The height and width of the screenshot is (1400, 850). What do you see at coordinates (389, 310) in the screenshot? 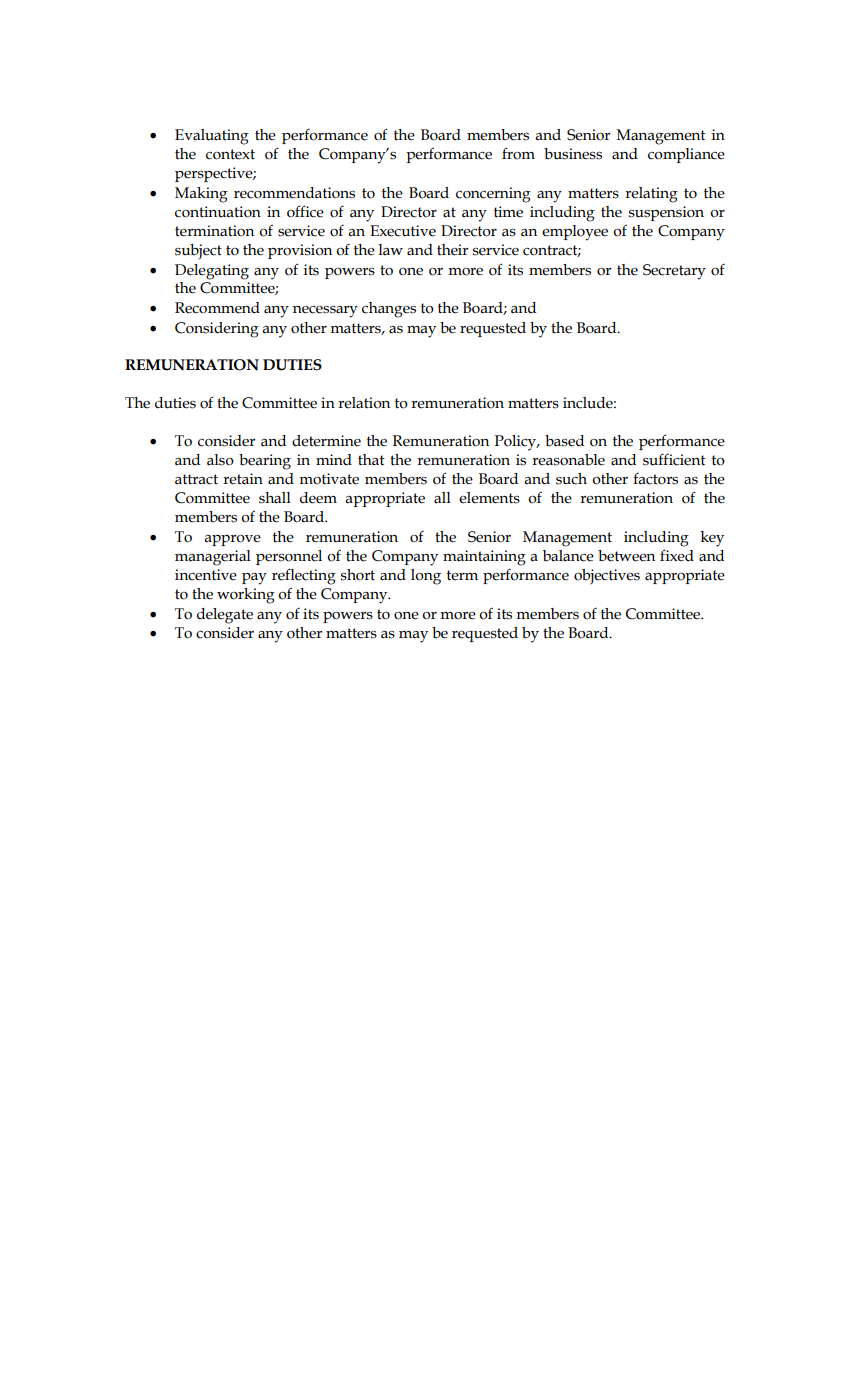
I see `changes` at bounding box center [389, 310].
